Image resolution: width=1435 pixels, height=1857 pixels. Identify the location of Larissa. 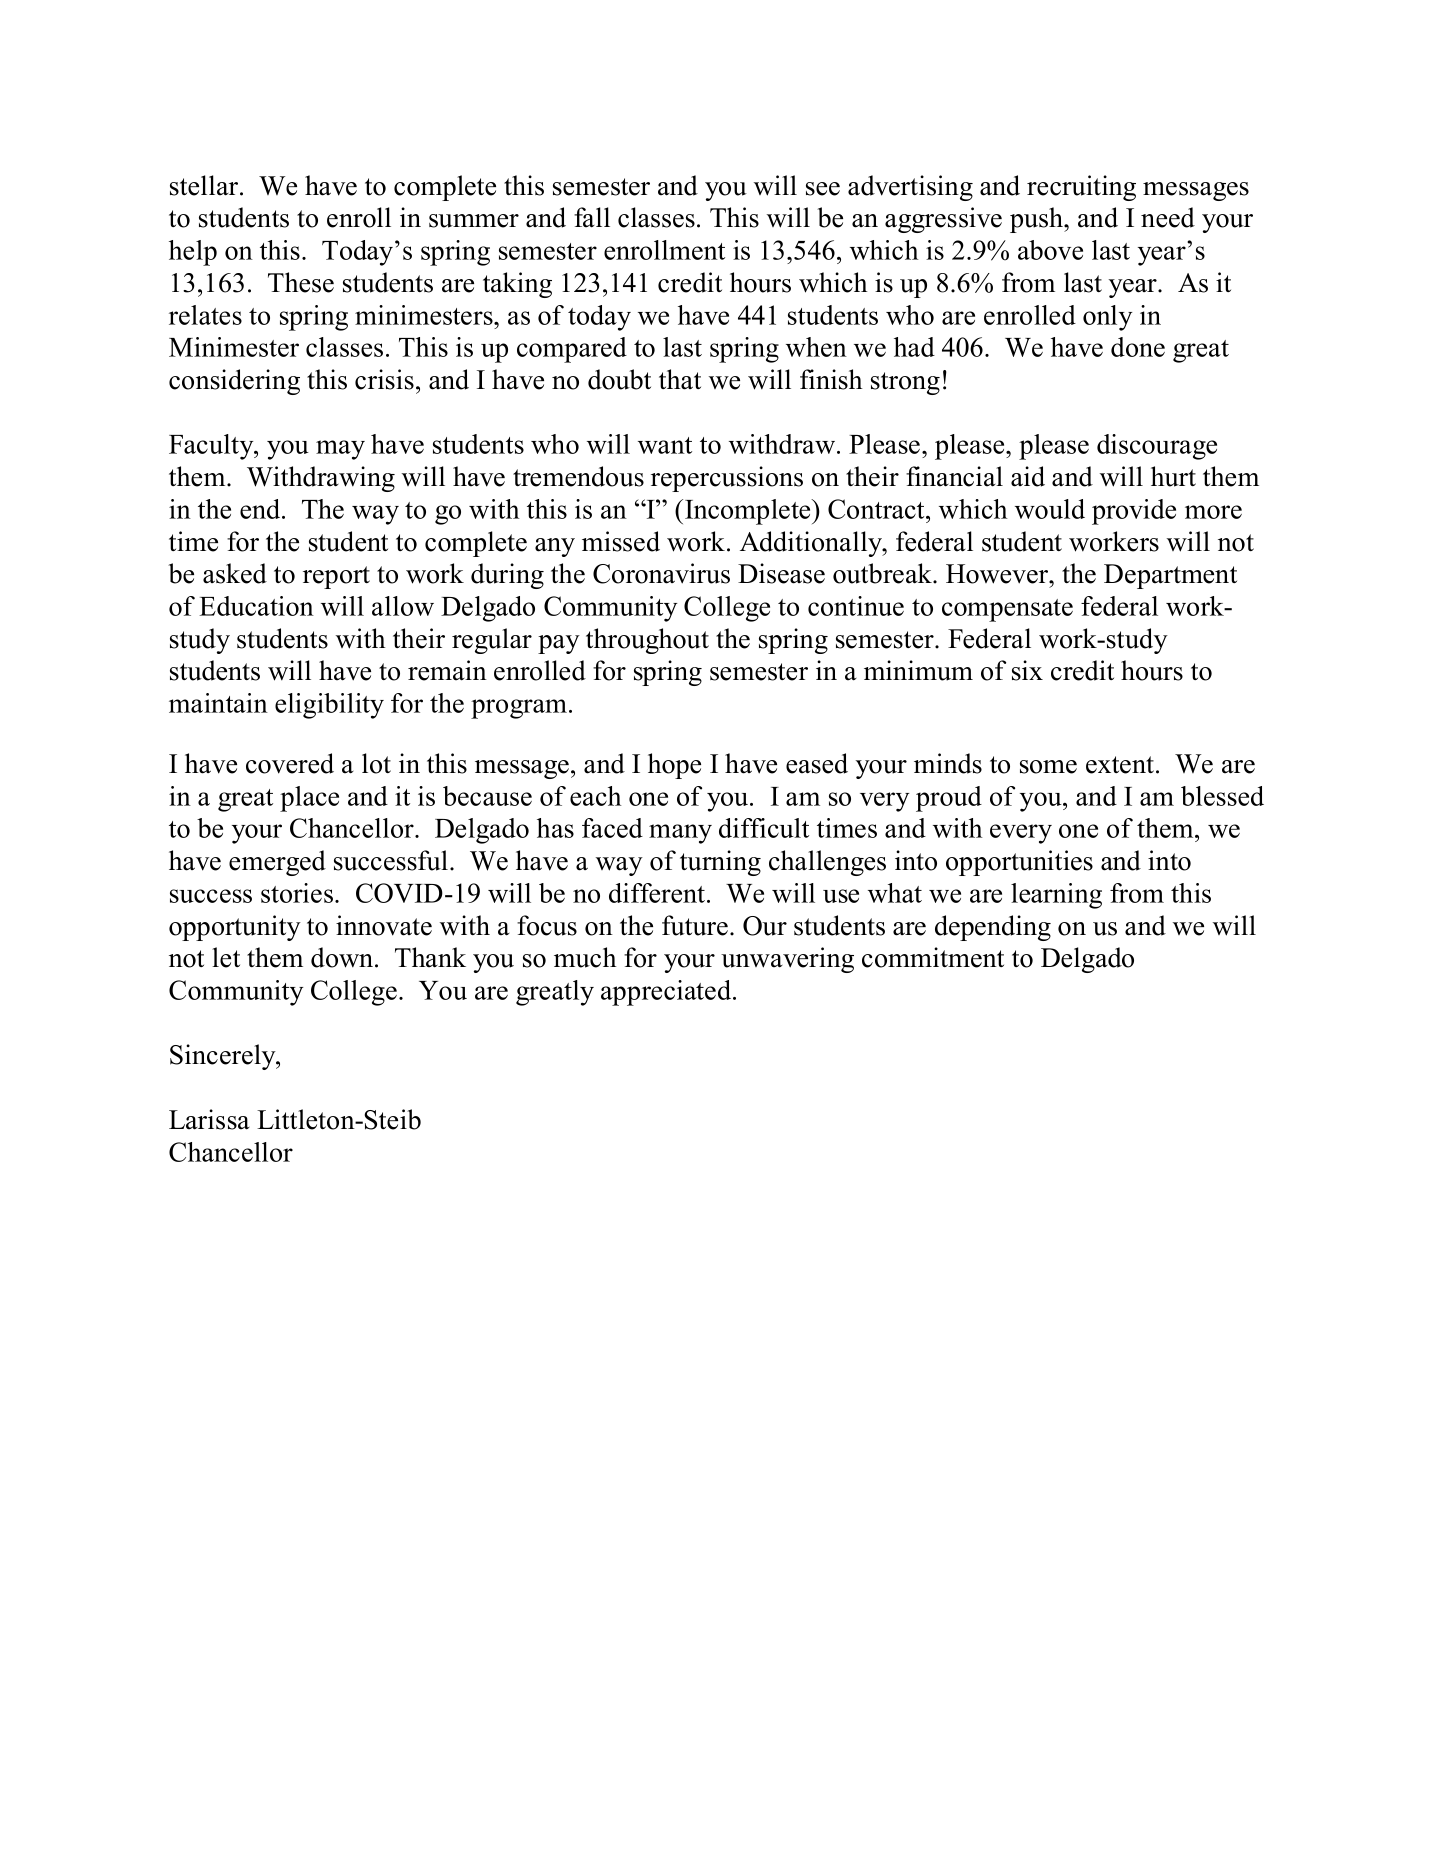
(209, 1119).
